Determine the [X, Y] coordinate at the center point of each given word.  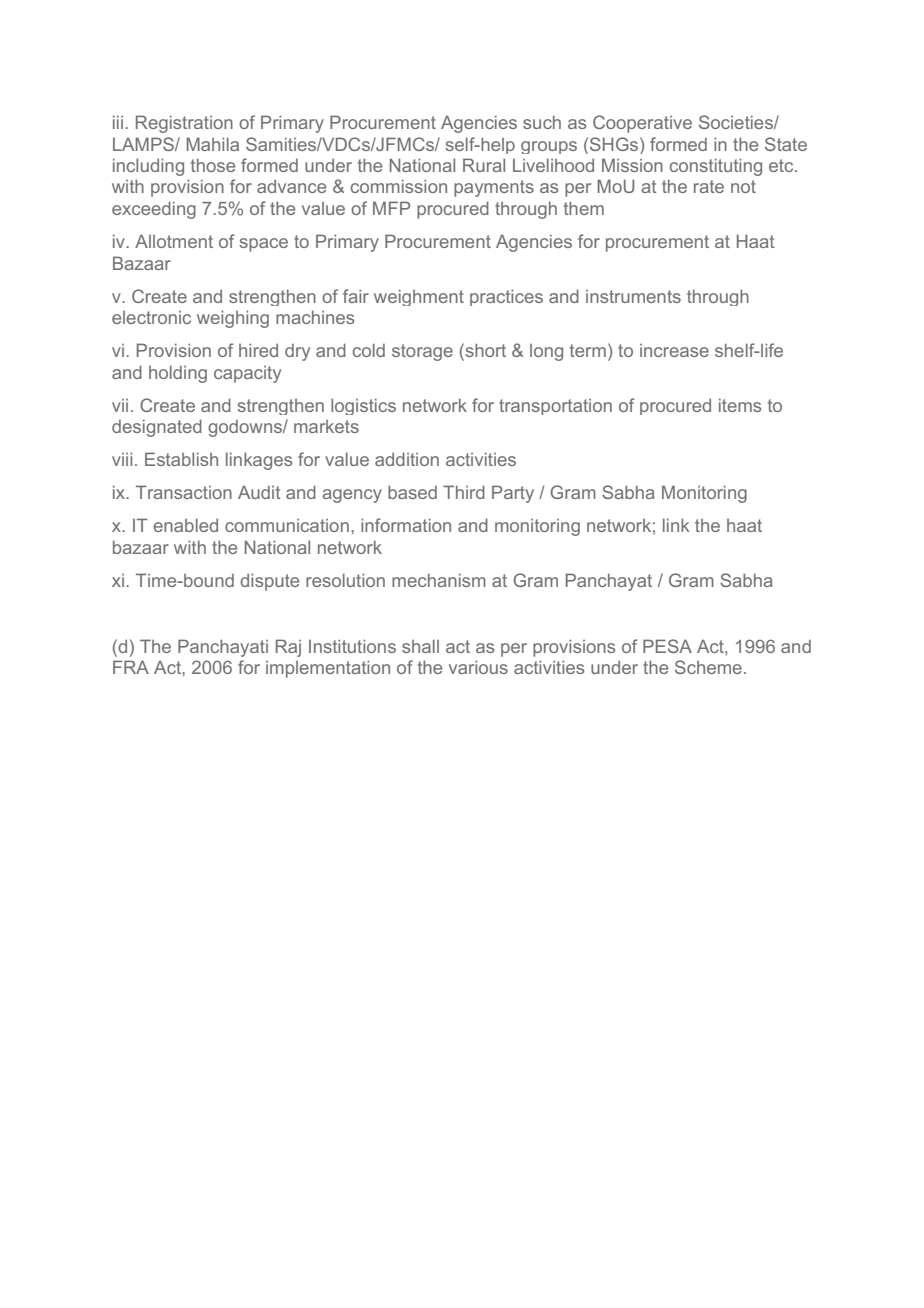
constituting [716, 167]
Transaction [184, 492]
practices [506, 297]
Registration [184, 124]
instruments [633, 296]
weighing [233, 319]
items [740, 405]
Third [464, 492]
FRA [131, 667]
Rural [484, 165]
